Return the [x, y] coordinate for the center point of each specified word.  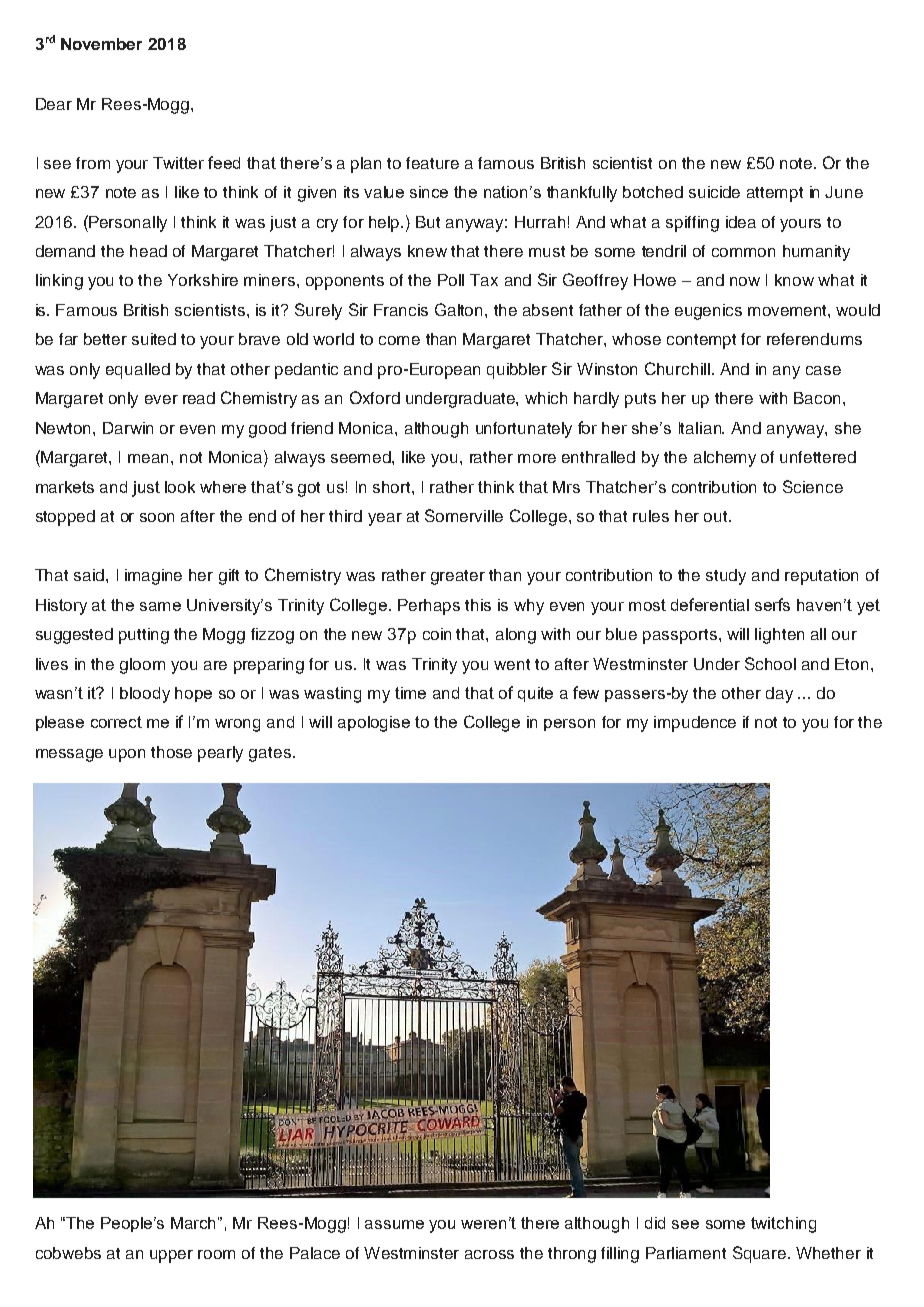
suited [154, 339]
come [399, 340]
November [101, 44]
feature [432, 163]
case [823, 370]
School [770, 663]
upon [127, 755]
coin [437, 634]
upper [171, 1256]
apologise [374, 724]
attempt [775, 194]
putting [144, 636]
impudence [695, 724]
